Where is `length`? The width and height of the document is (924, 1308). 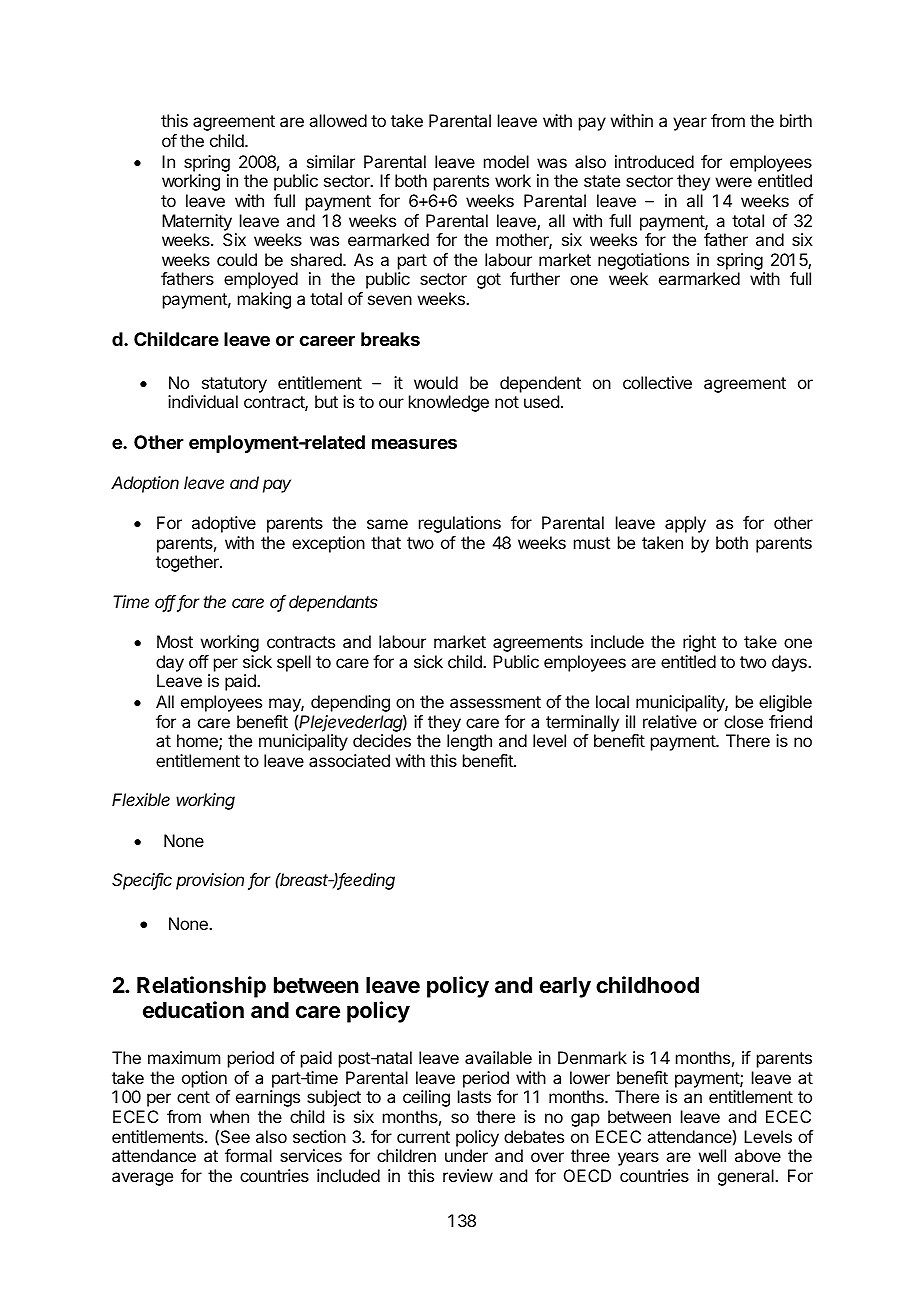 length is located at coordinates (469, 742).
